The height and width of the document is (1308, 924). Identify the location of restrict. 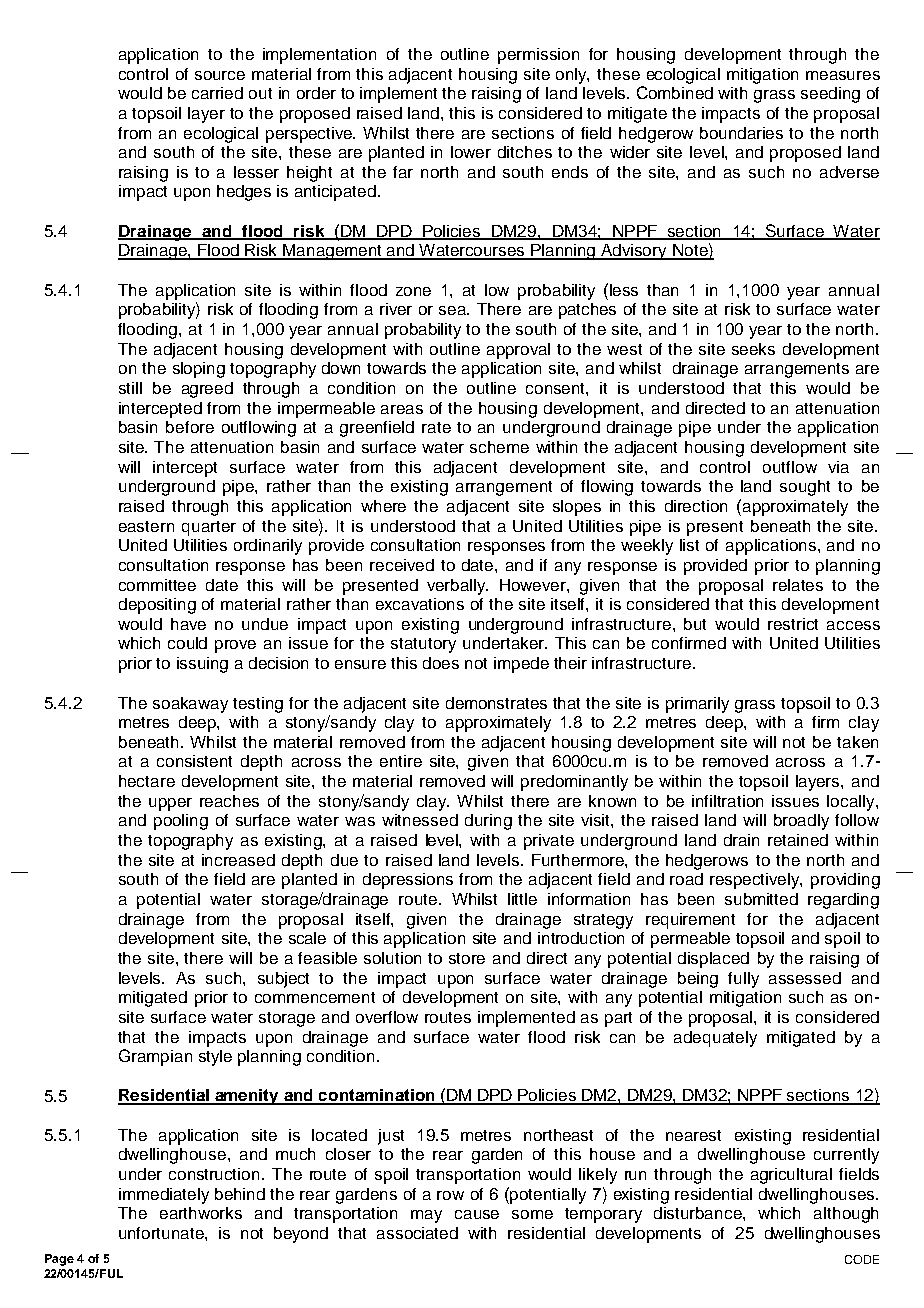
(793, 624).
